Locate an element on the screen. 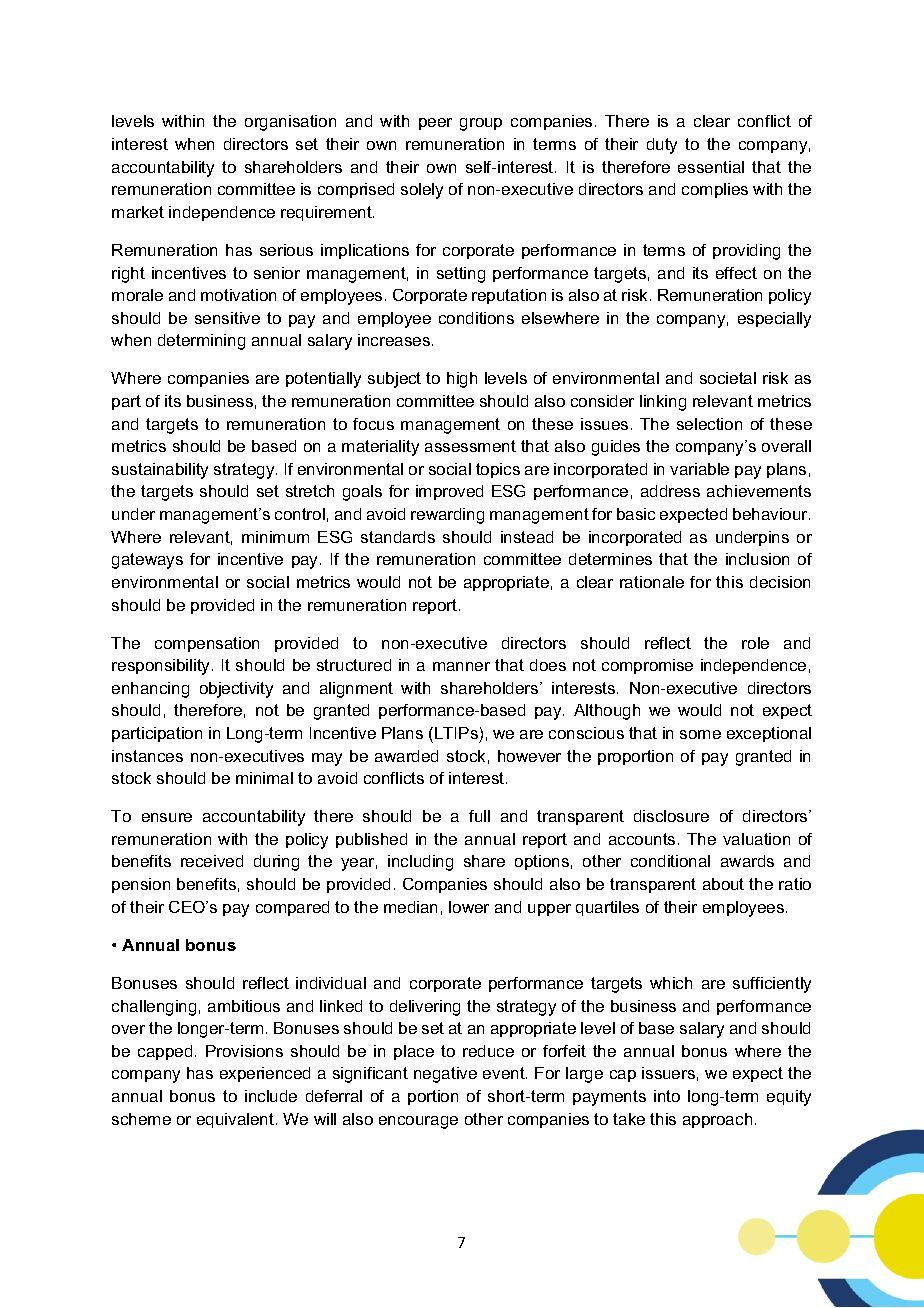 Image resolution: width=924 pixels, height=1308 pixels. sustainability is located at coordinates (160, 471).
